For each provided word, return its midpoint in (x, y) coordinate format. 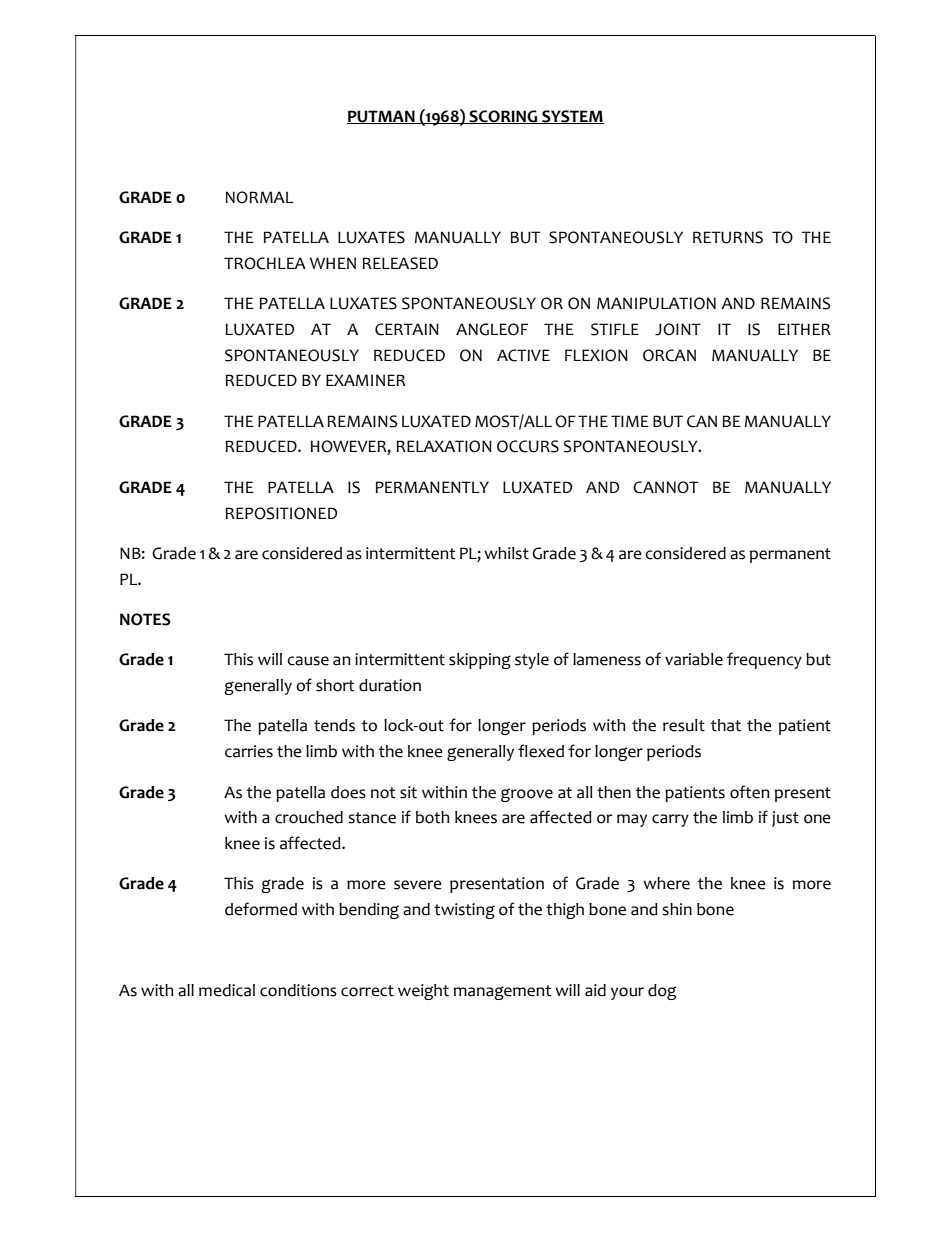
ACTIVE (523, 355)
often (749, 792)
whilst (506, 553)
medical (227, 990)
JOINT (678, 329)
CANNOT (665, 487)
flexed (541, 751)
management (503, 992)
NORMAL (259, 197)
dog (662, 992)
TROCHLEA (265, 263)
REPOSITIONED (281, 513)
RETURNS (728, 237)
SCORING (503, 117)
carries (249, 751)
